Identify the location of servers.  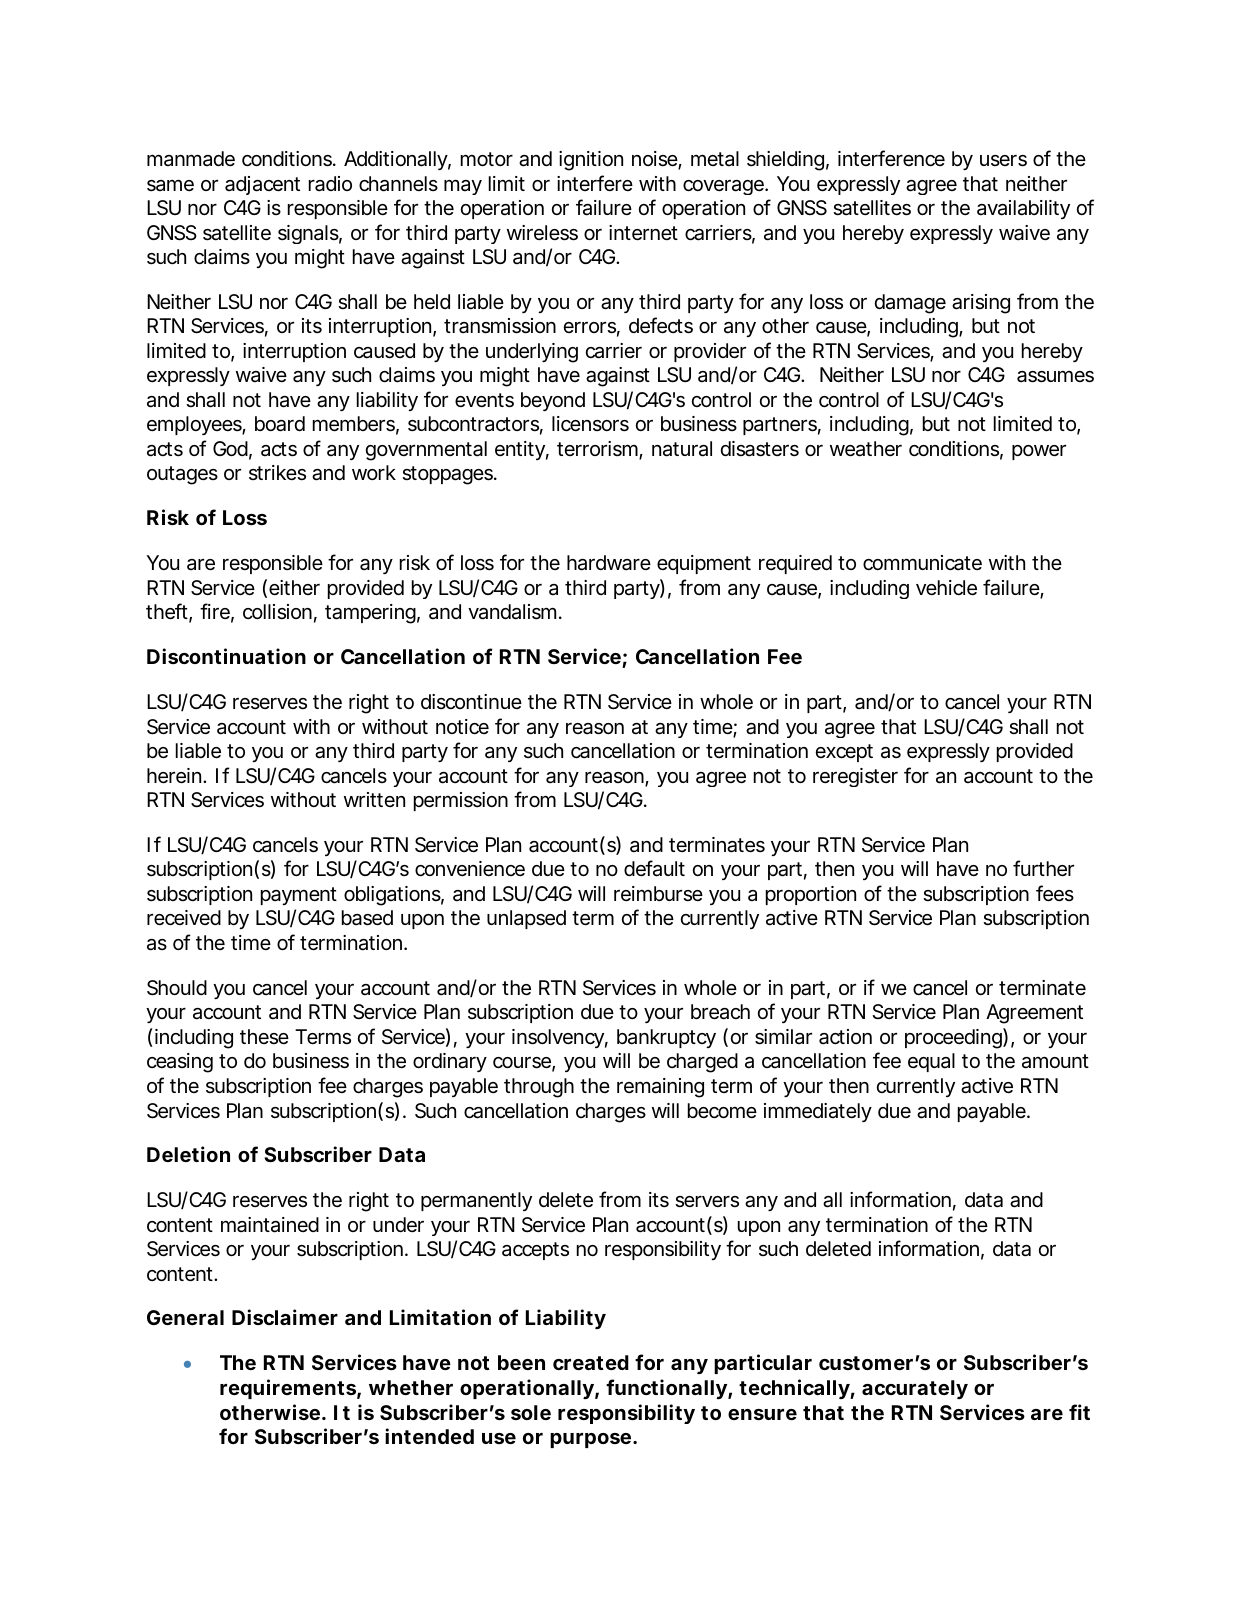
(707, 1202).
